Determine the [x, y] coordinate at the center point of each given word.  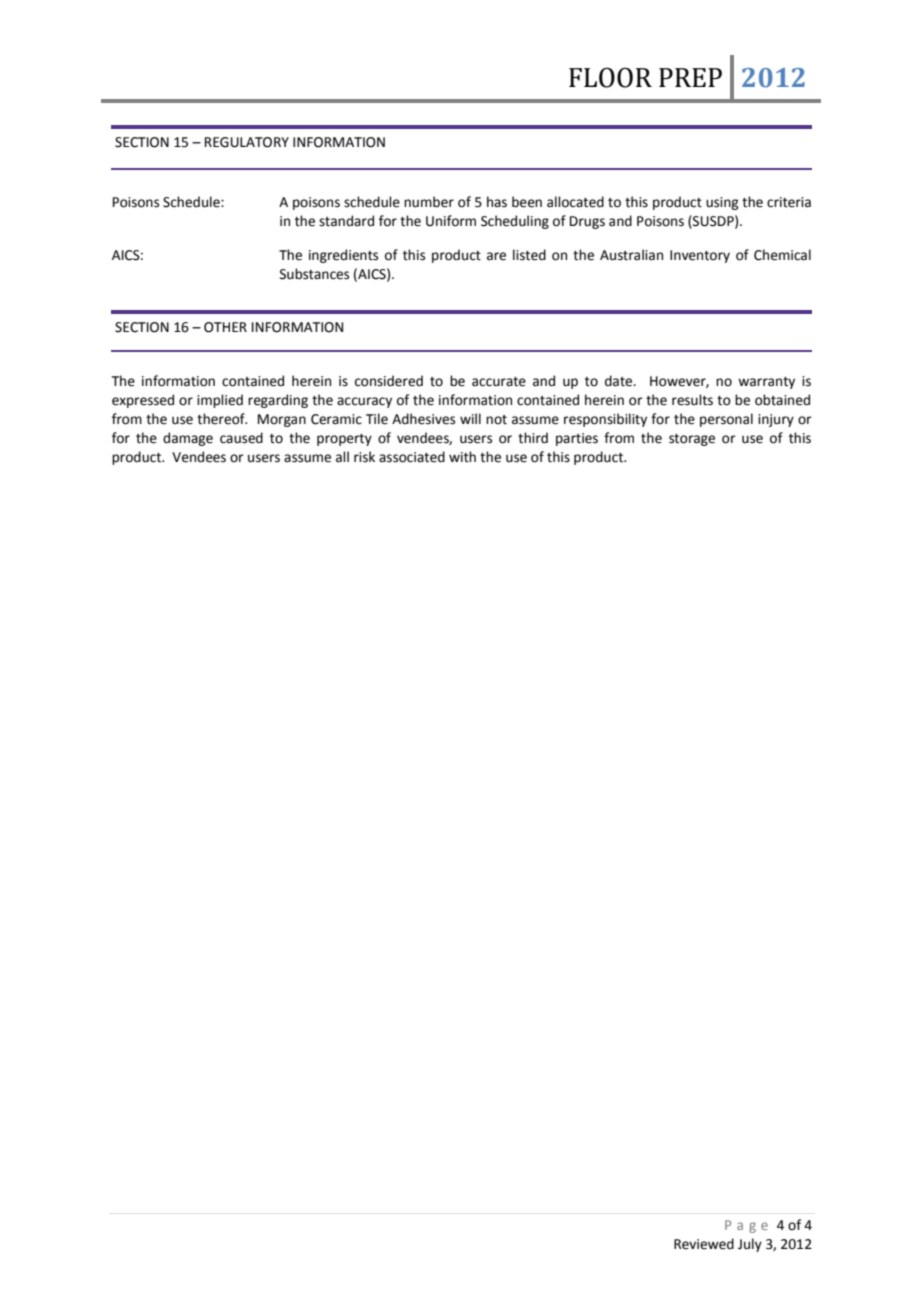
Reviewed [704, 1244]
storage [692, 440]
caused [241, 438]
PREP [690, 77]
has [497, 202]
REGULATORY [247, 142]
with [462, 457]
